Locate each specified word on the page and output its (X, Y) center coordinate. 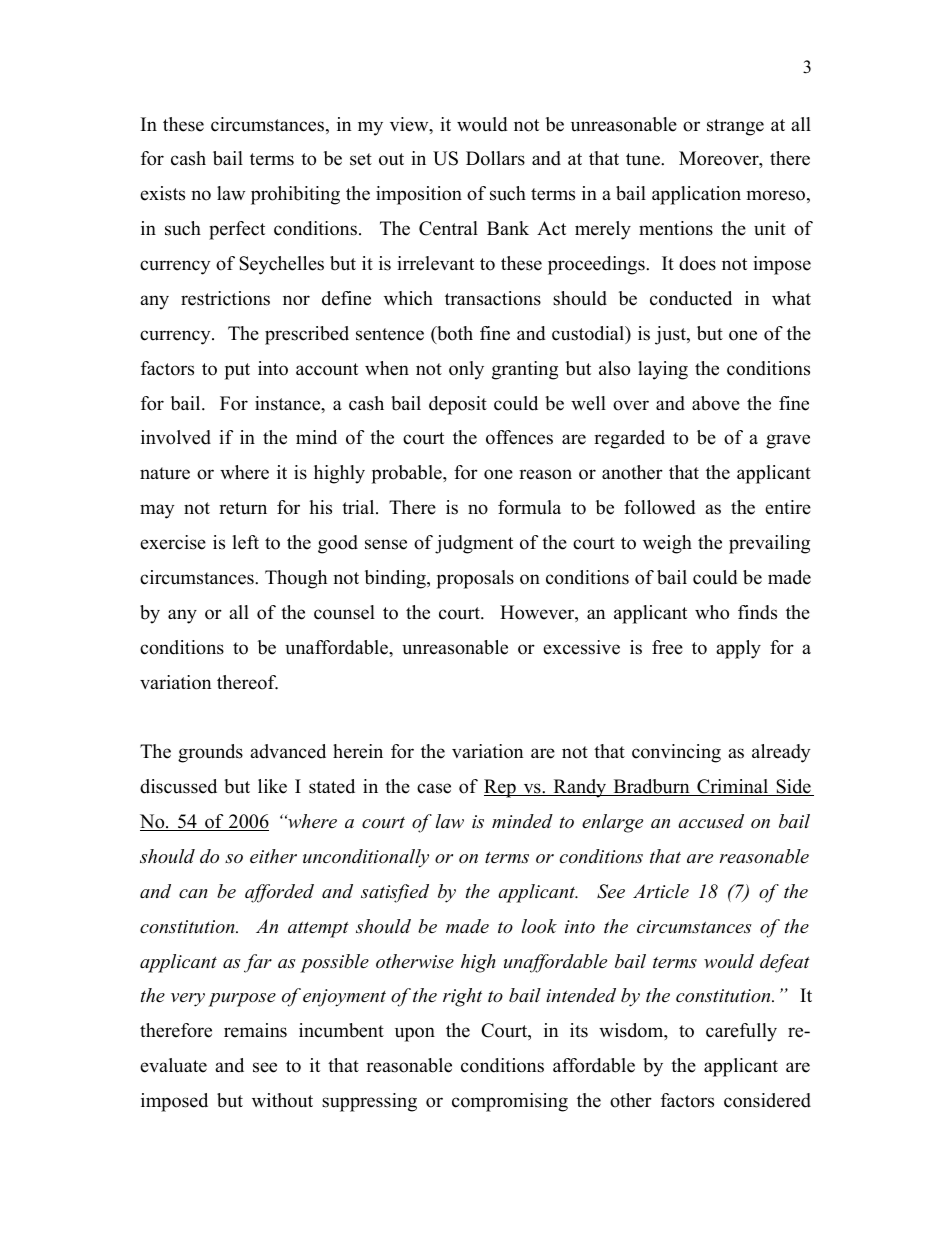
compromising (510, 1102)
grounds (210, 753)
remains (255, 1030)
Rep (501, 788)
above (716, 403)
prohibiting (295, 195)
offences (519, 437)
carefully (741, 1032)
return (243, 508)
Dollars (495, 158)
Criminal (733, 787)
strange (735, 127)
